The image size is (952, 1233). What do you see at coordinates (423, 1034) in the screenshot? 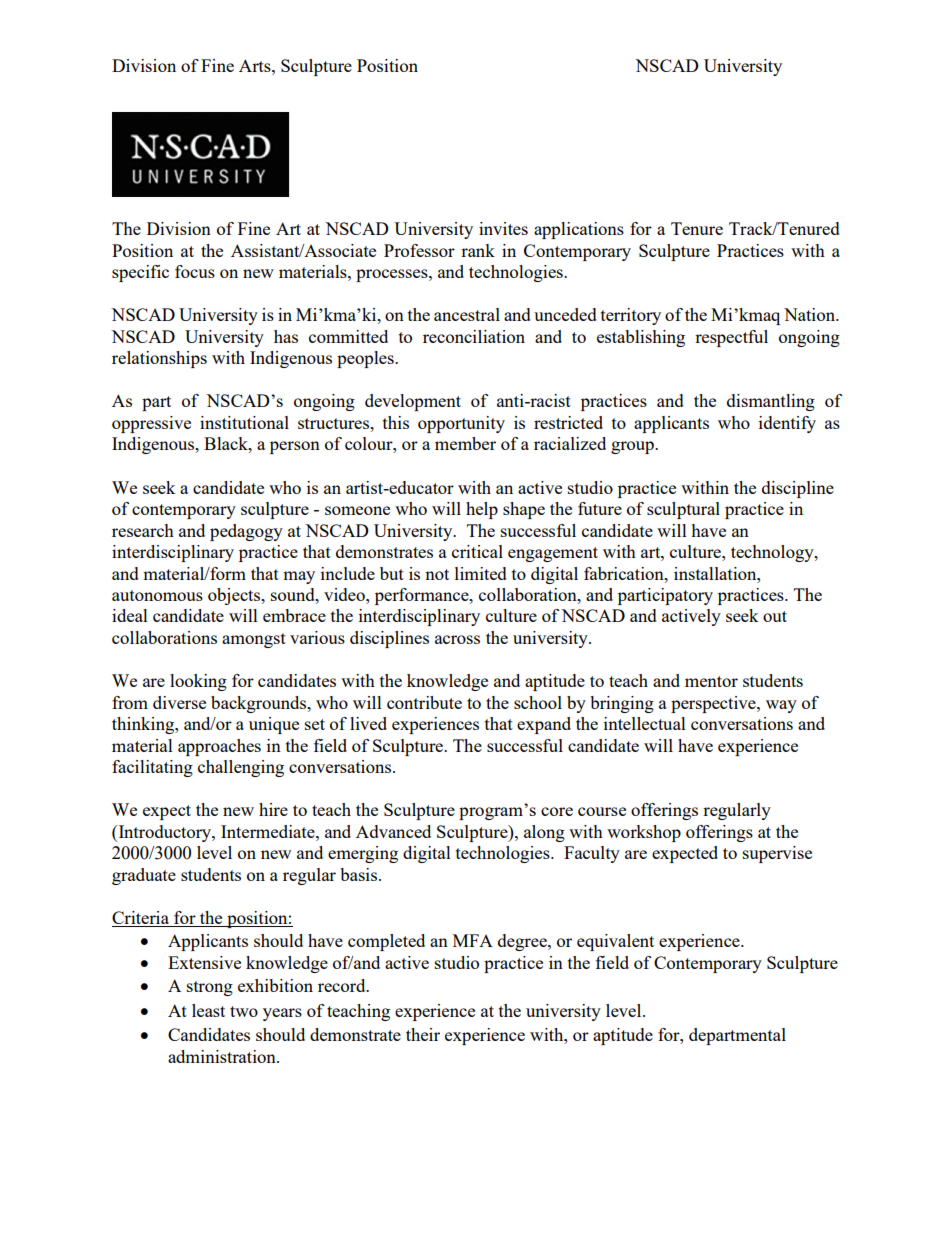
I see `their` at bounding box center [423, 1034].
